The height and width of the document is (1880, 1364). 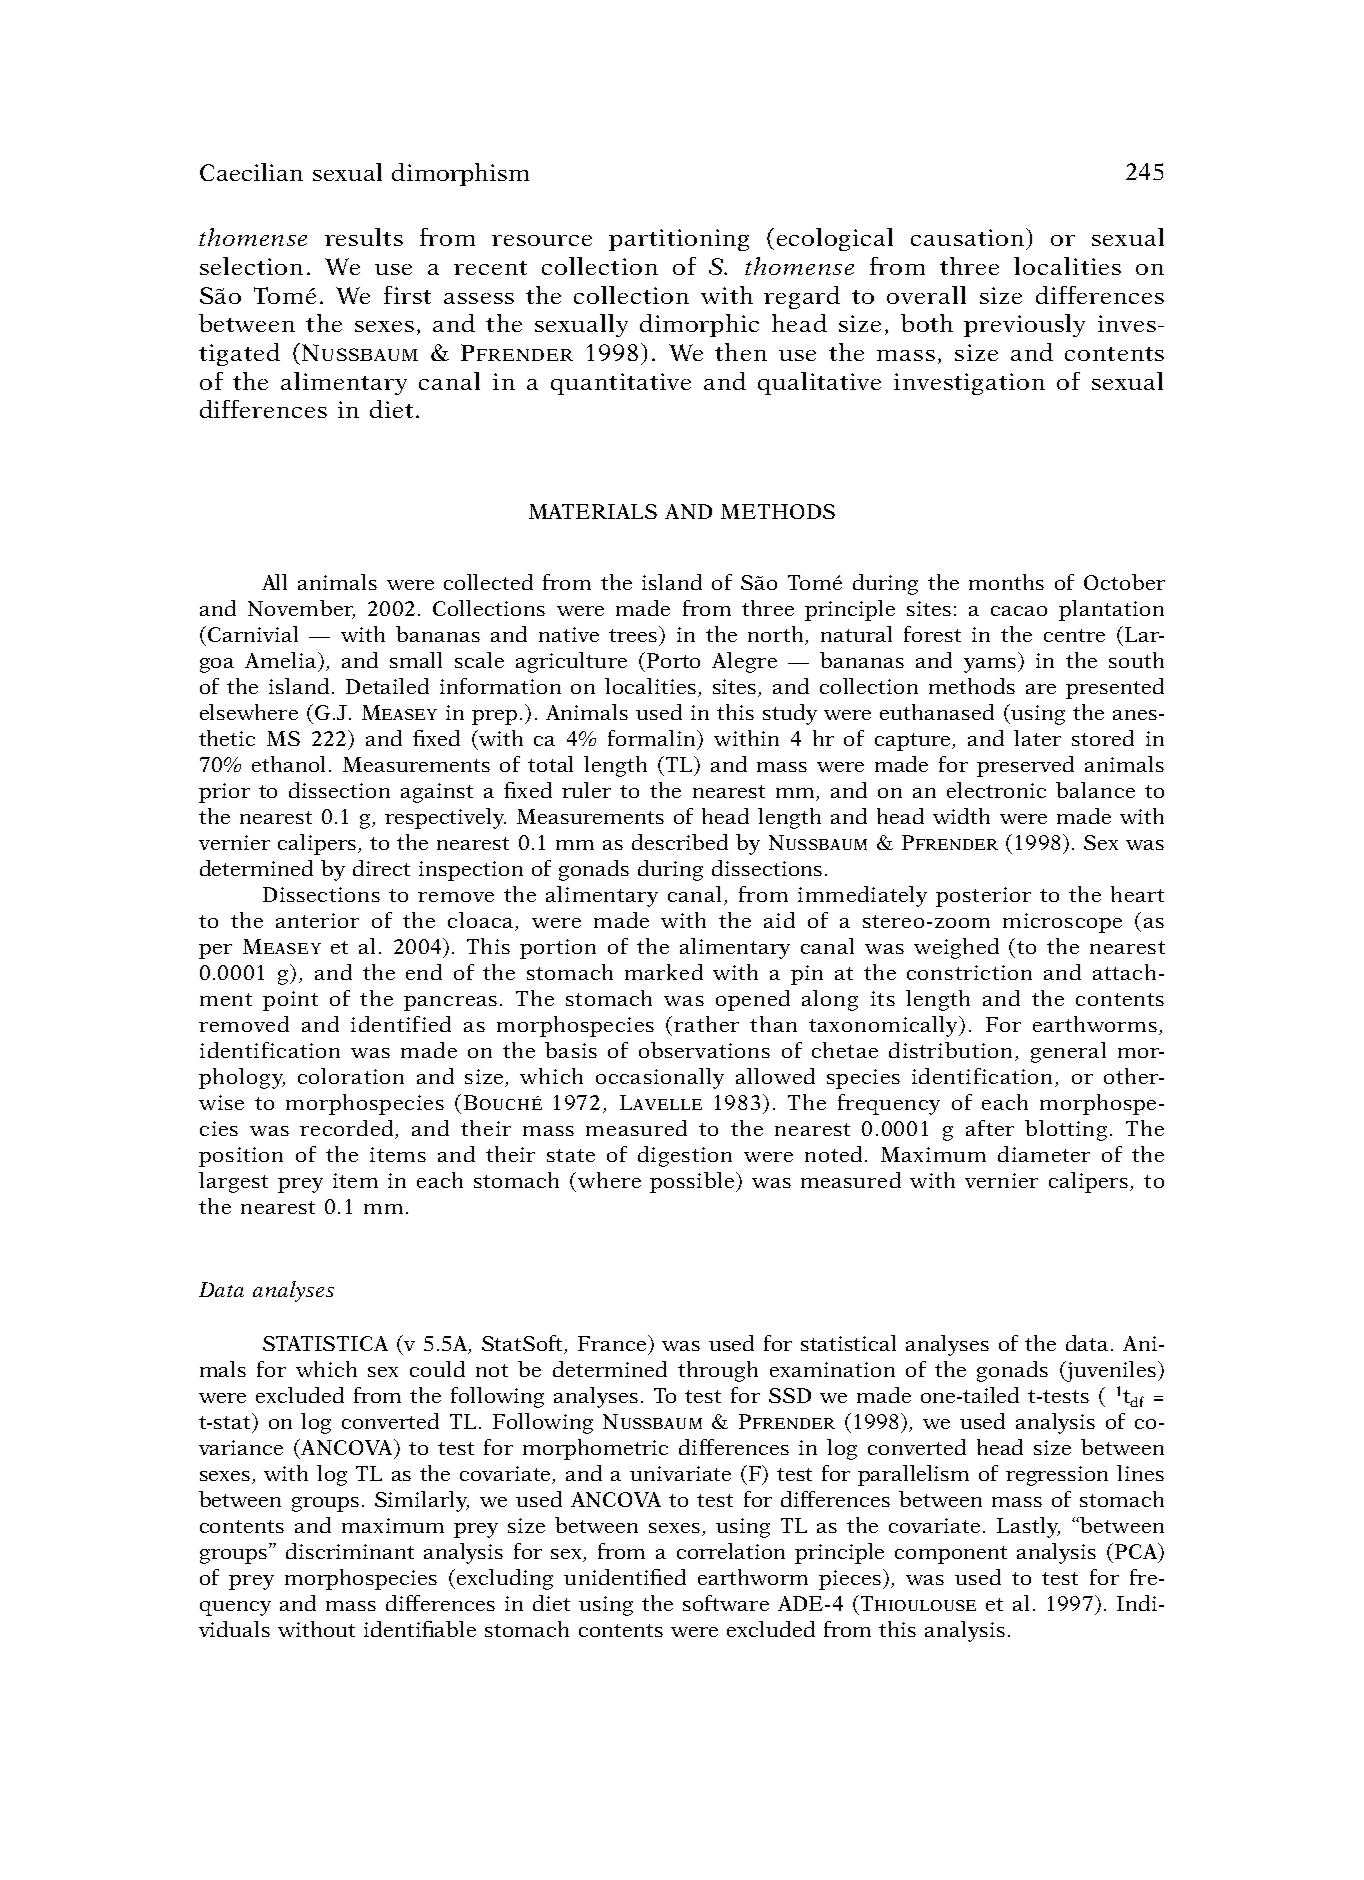 I want to click on discriminant, so click(x=350, y=1551).
